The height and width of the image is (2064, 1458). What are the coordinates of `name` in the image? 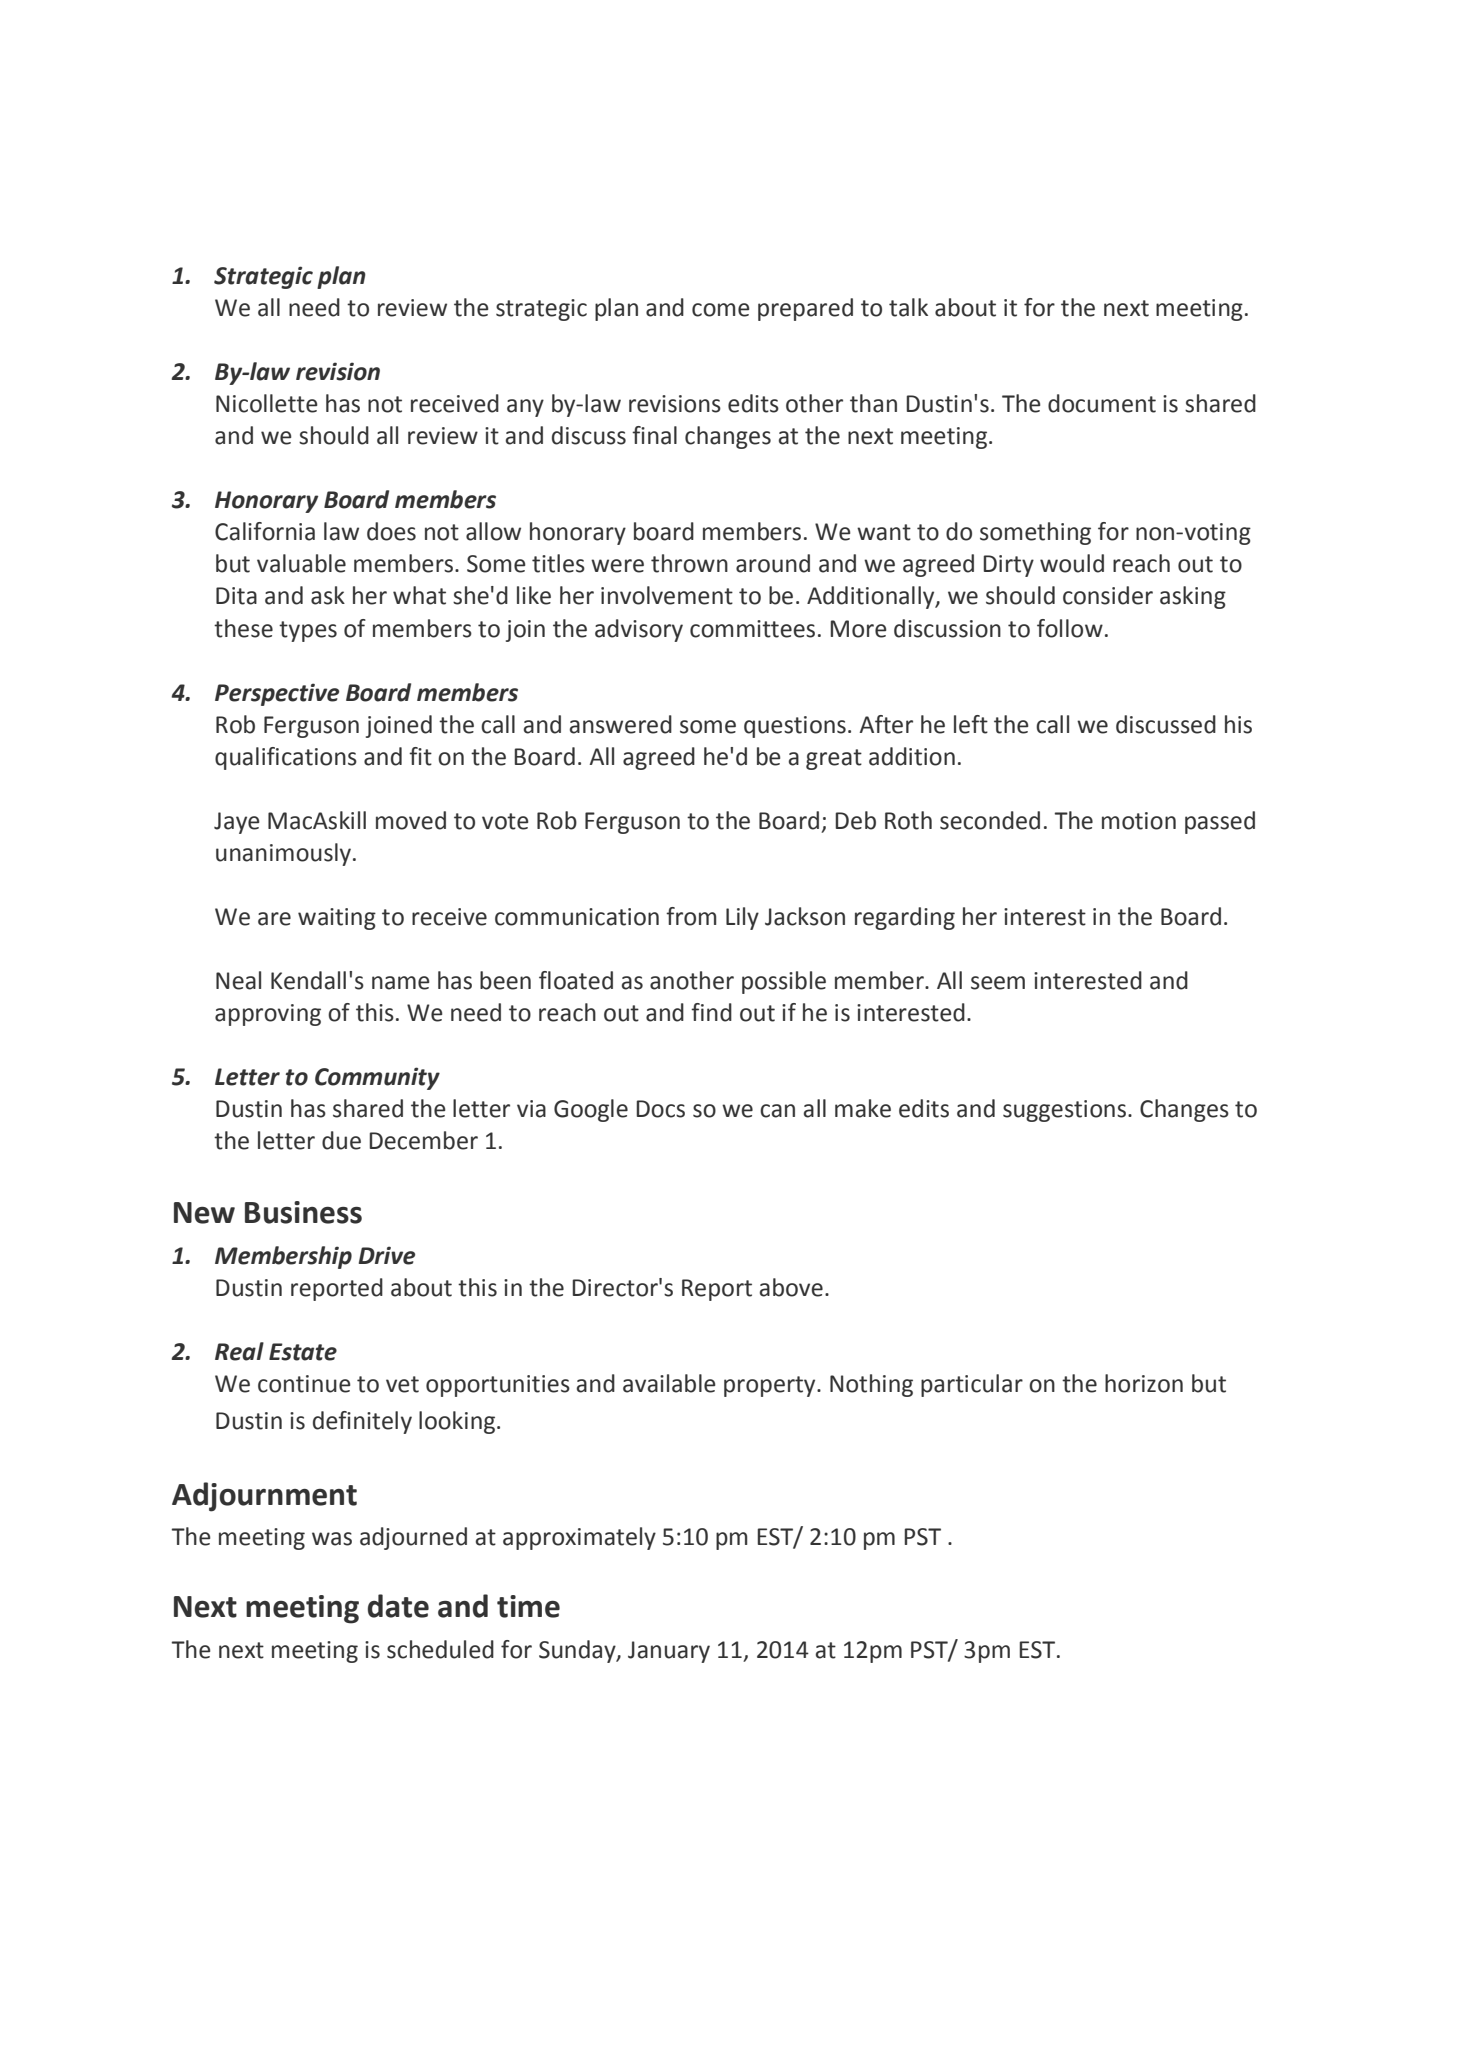 It's located at (401, 983).
